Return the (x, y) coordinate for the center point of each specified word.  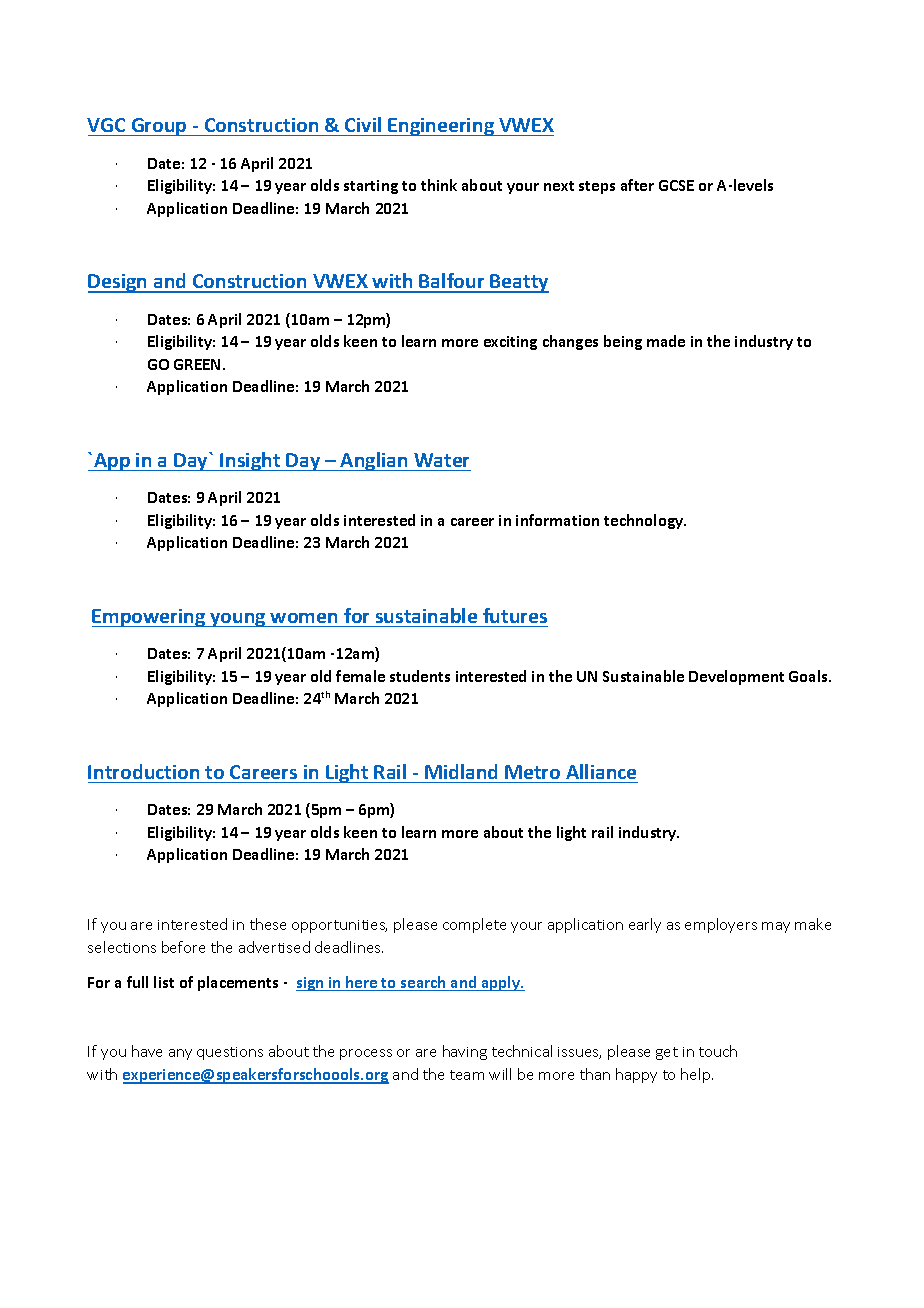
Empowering (150, 618)
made (666, 341)
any (180, 1054)
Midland (461, 771)
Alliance (601, 771)
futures (515, 615)
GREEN (197, 364)
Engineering (441, 127)
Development (736, 677)
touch (718, 1051)
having (465, 1052)
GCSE (676, 185)
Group (159, 127)
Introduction (143, 771)
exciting (510, 343)
